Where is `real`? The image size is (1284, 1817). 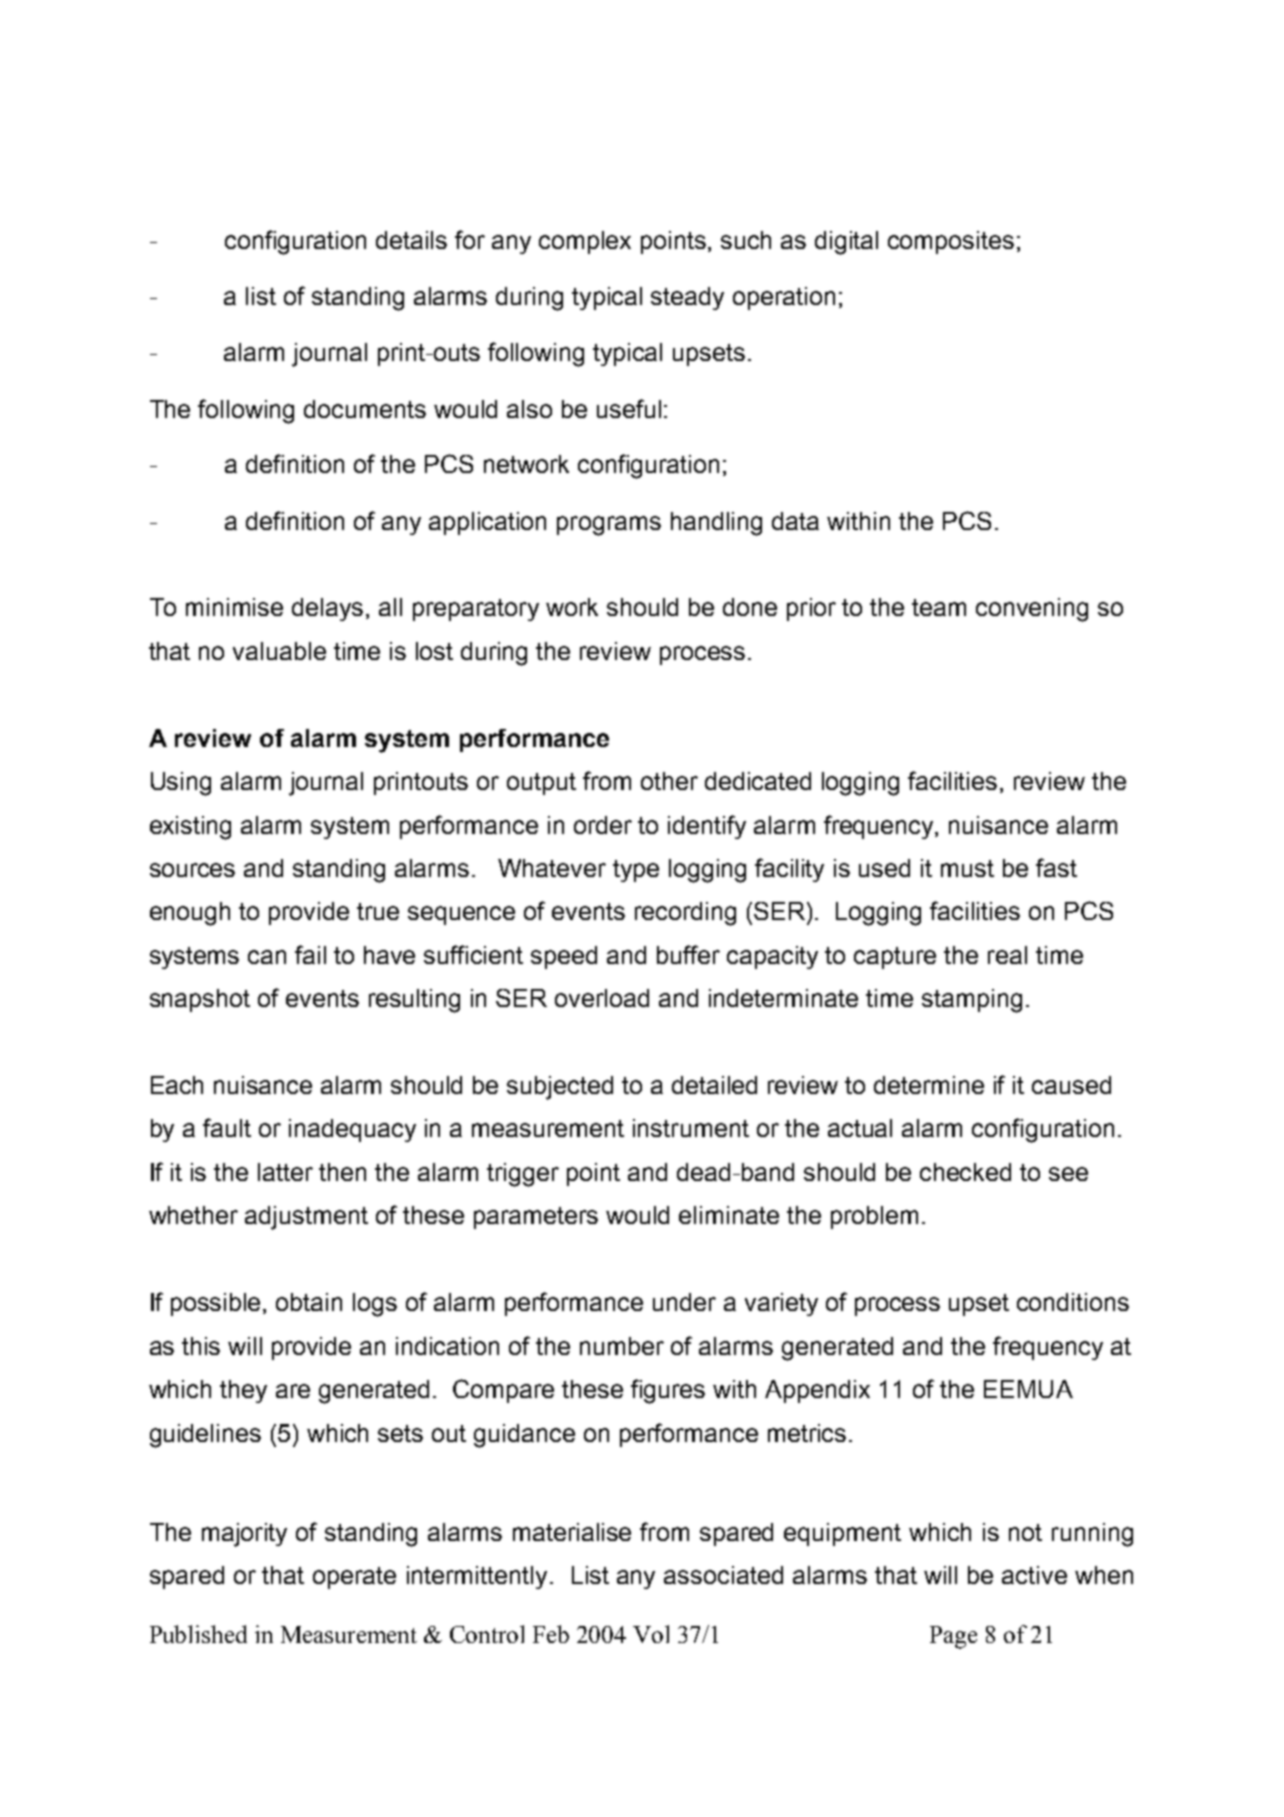 real is located at coordinates (1007, 955).
